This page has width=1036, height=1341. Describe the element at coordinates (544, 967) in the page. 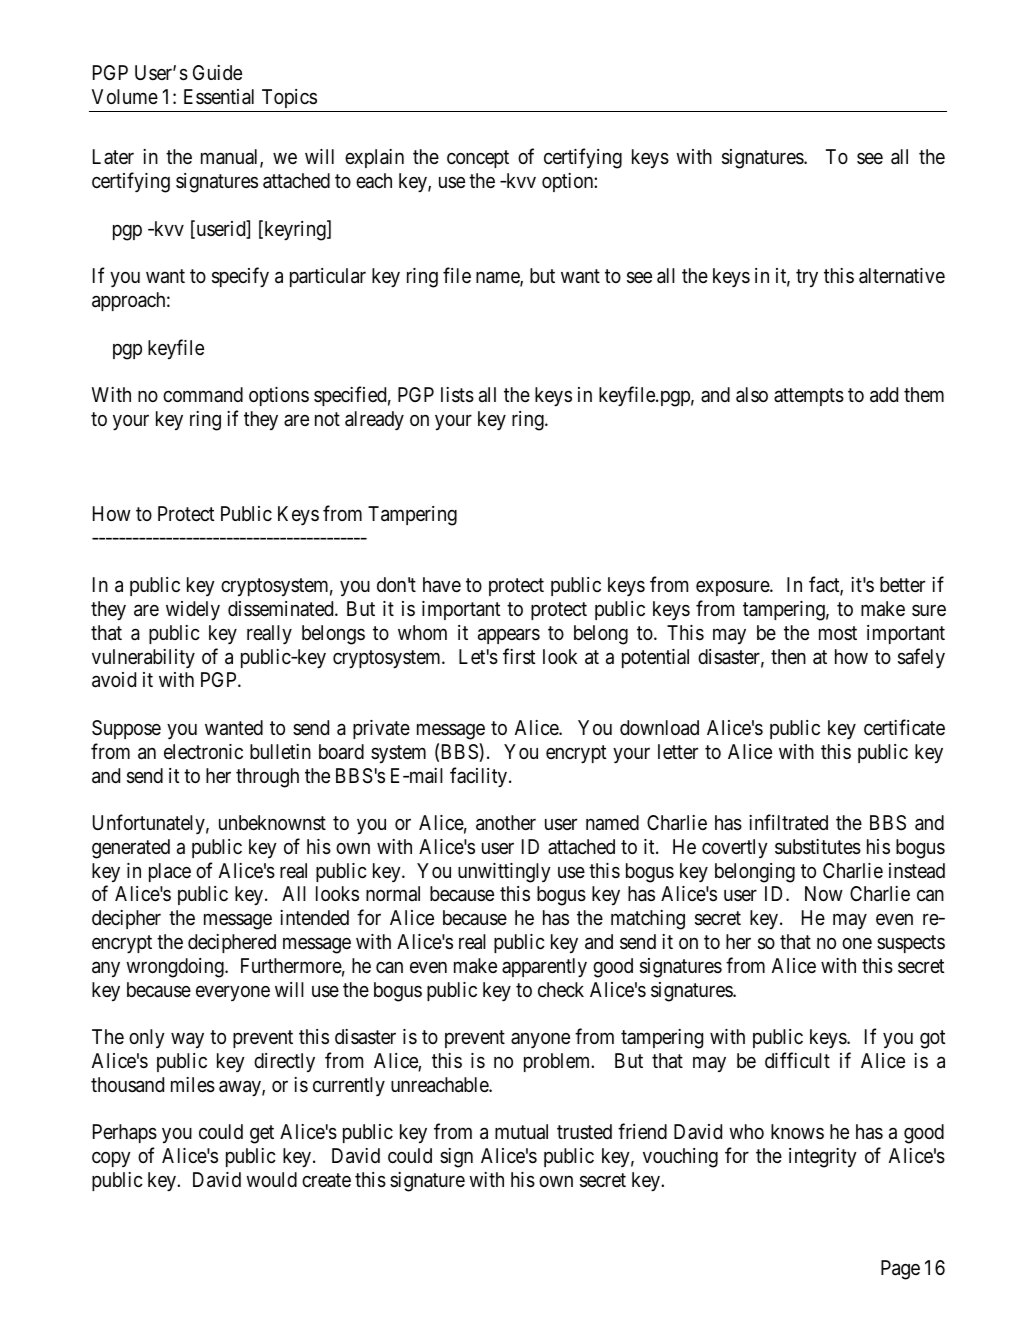

I see `apparently` at that location.
